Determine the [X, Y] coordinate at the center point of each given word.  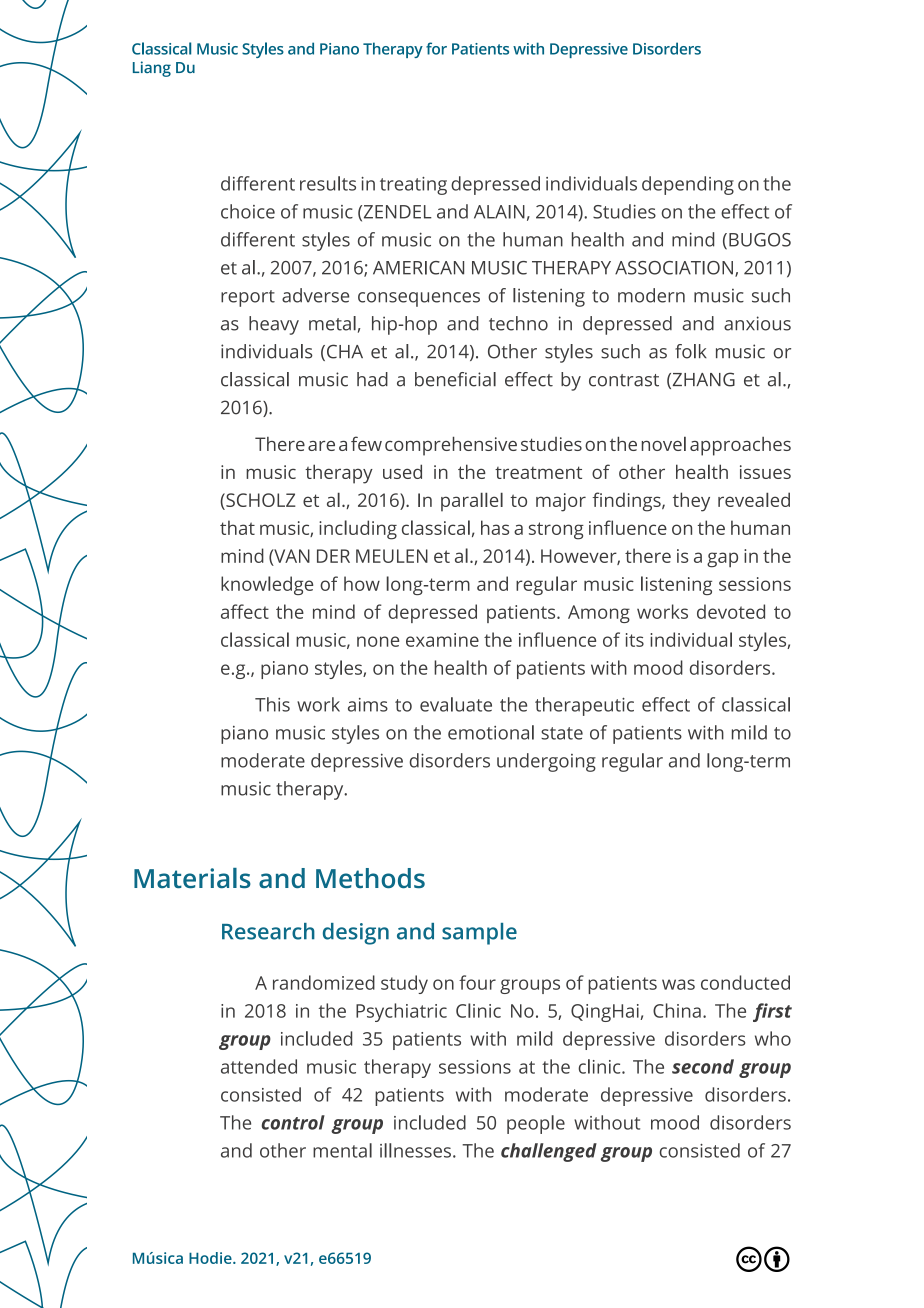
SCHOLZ [260, 500]
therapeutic [584, 706]
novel [664, 443]
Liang [152, 69]
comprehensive [451, 446]
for [436, 48]
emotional [491, 732]
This [272, 704]
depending [688, 185]
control [293, 1122]
